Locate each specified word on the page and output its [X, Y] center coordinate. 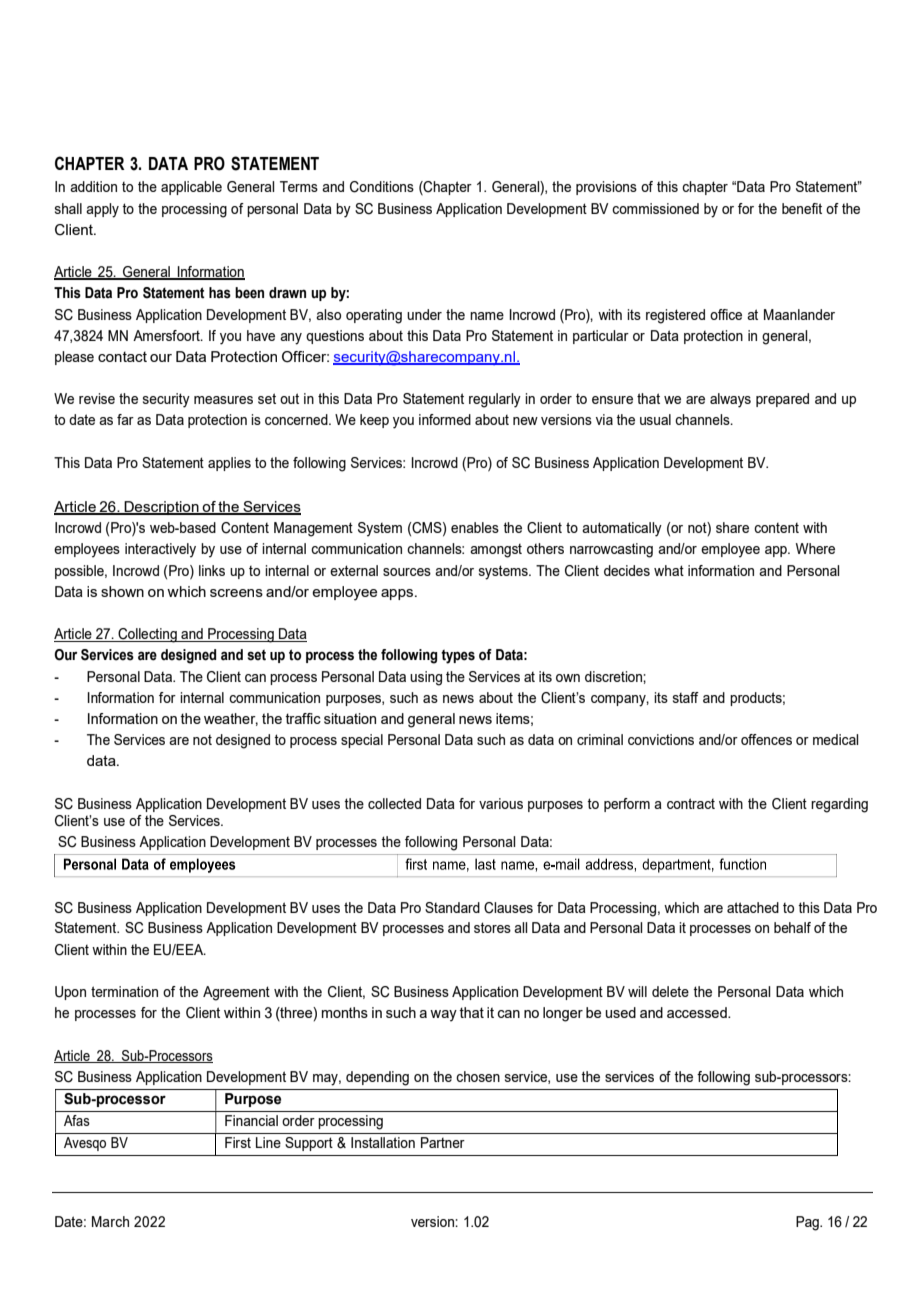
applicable [191, 188]
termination [124, 991]
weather [231, 719]
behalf [792, 927]
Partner [443, 1142]
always [730, 400]
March [110, 1221]
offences [766, 739]
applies [229, 464]
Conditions [382, 187]
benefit [802, 208]
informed [445, 419]
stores [492, 927]
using [426, 678]
